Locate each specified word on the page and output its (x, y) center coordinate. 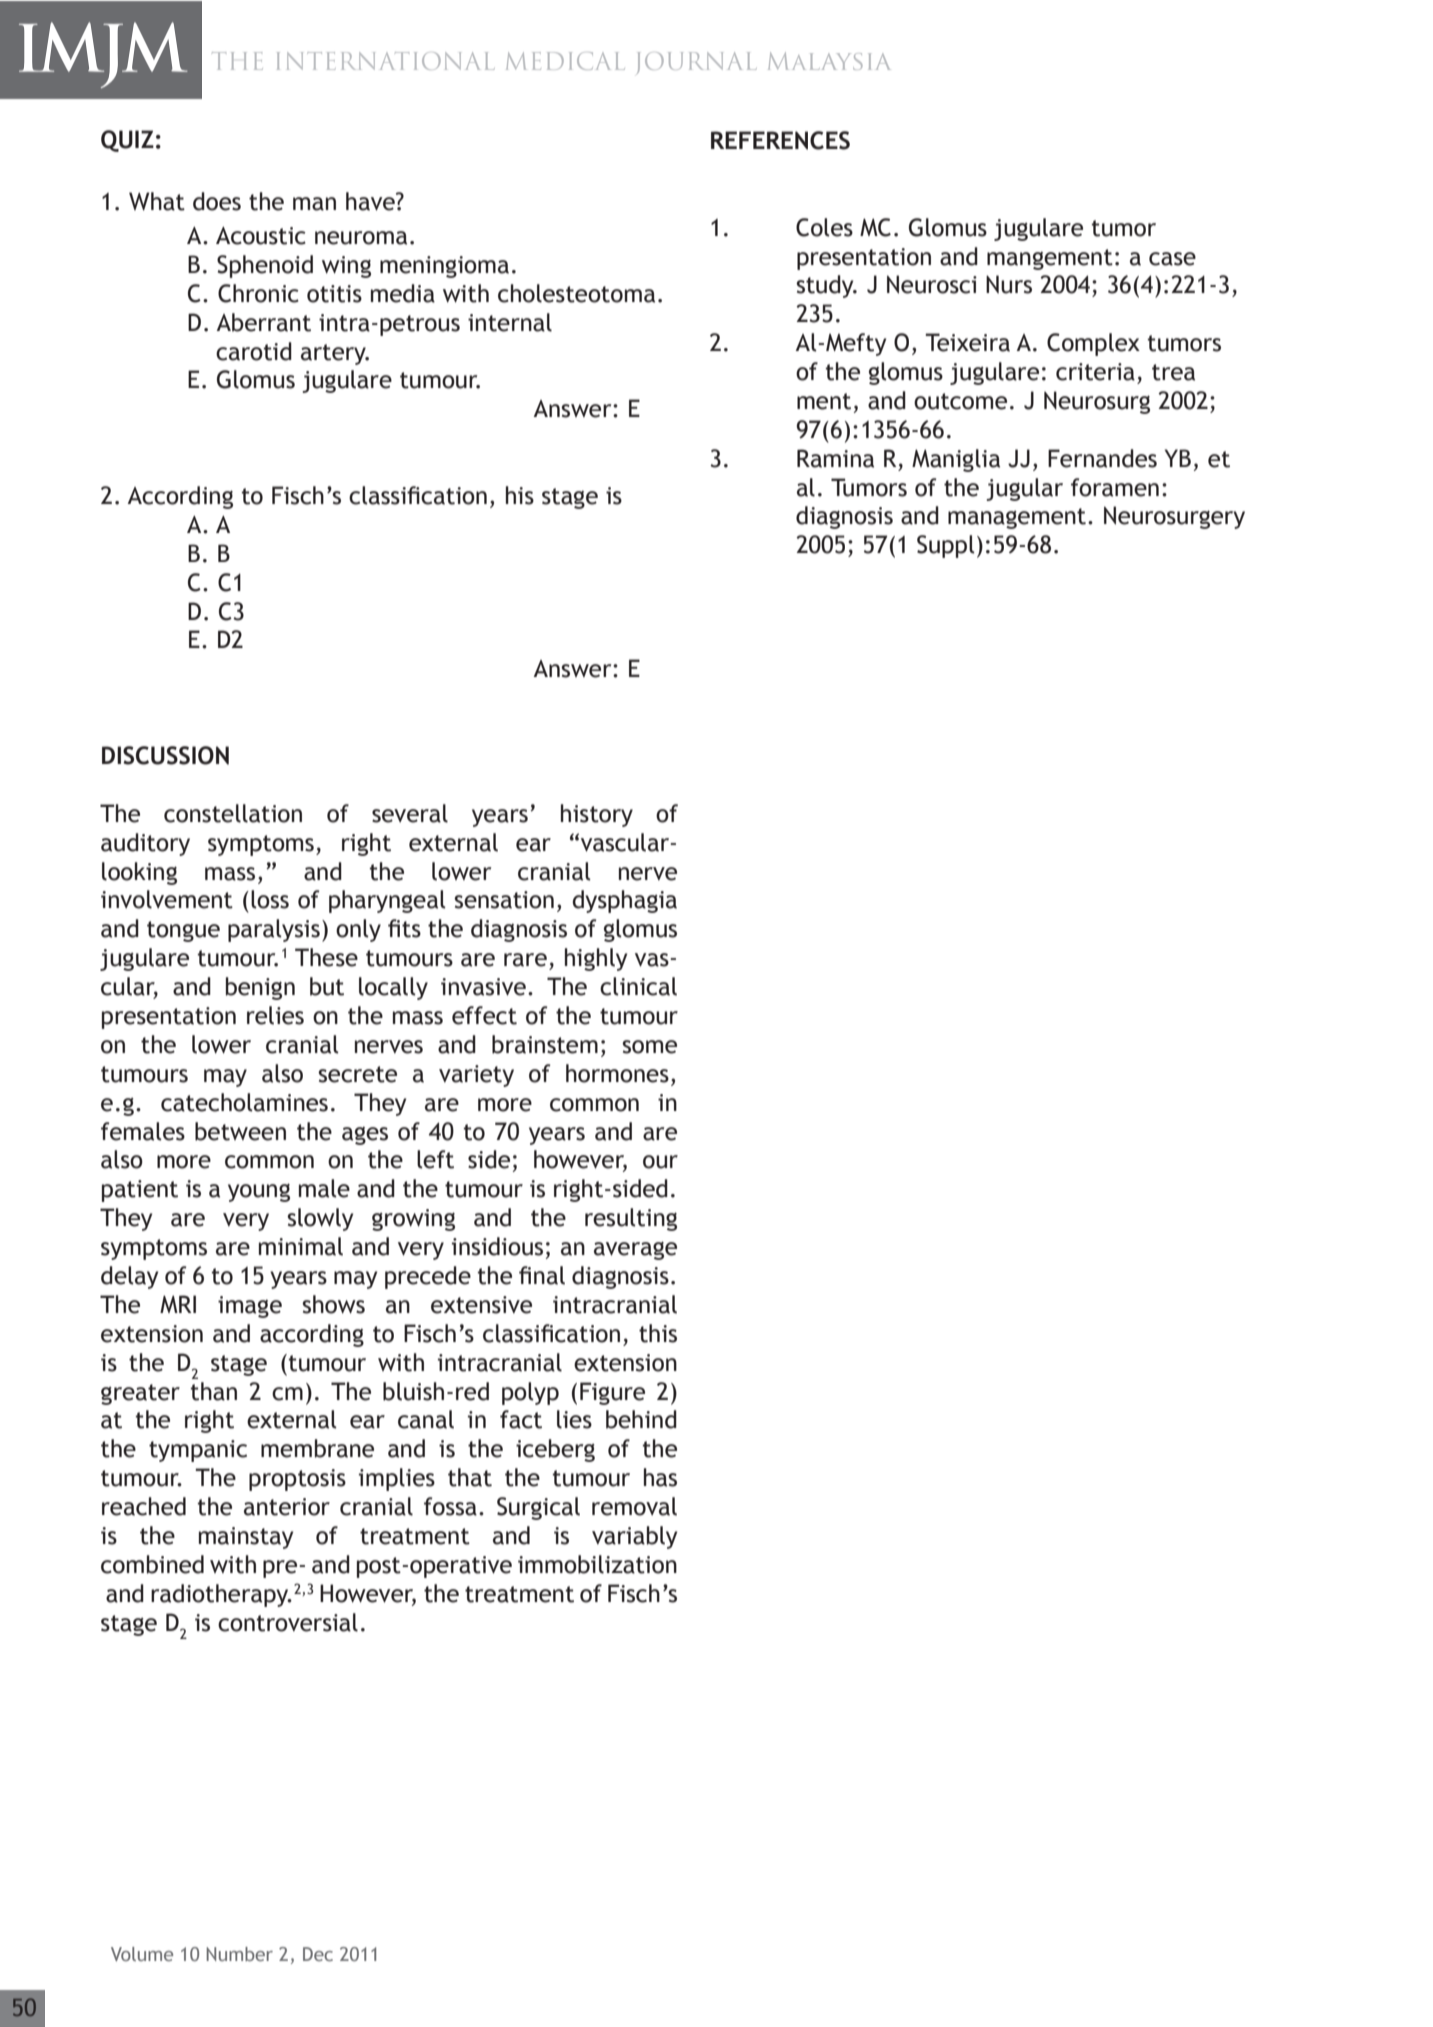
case (1172, 259)
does (217, 201)
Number (239, 1954)
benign (260, 988)
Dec (318, 1954)
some (649, 1047)
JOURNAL (696, 63)
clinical (638, 986)
